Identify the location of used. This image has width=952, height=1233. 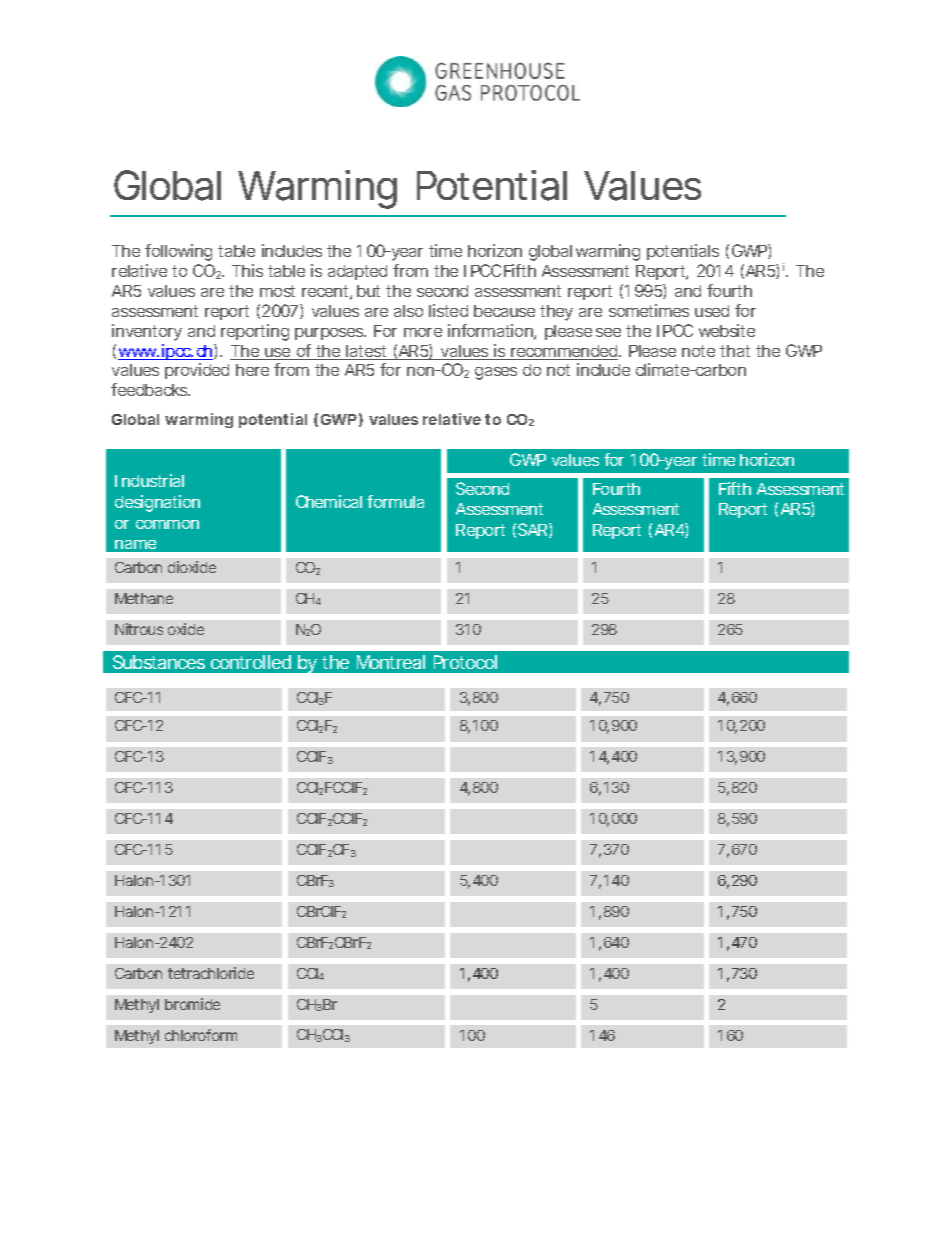
(712, 311).
